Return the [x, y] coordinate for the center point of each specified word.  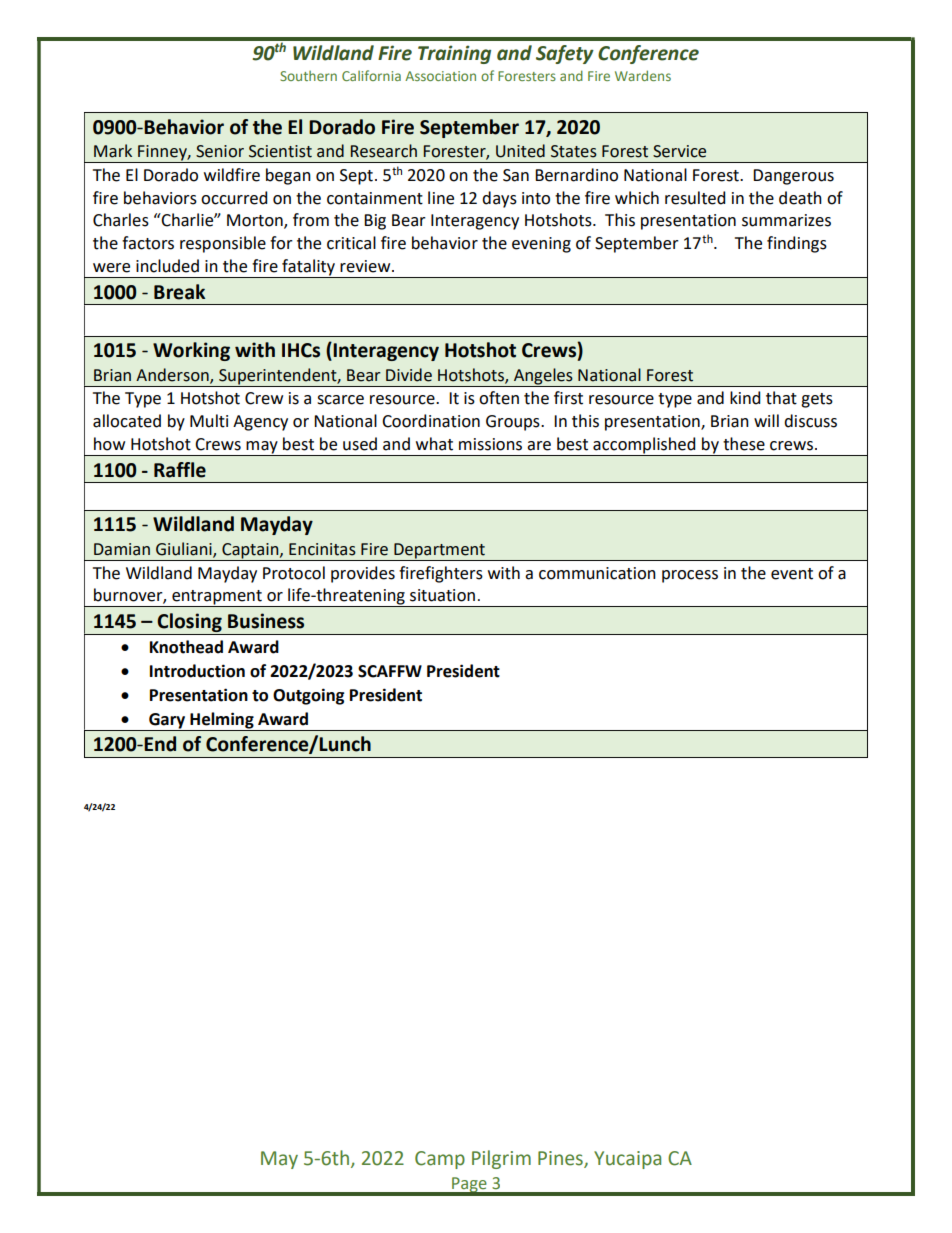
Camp [440, 1160]
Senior [220, 151]
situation [442, 595]
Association [440, 76]
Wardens [643, 75]
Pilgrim [501, 1159]
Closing [189, 622]
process [690, 576]
